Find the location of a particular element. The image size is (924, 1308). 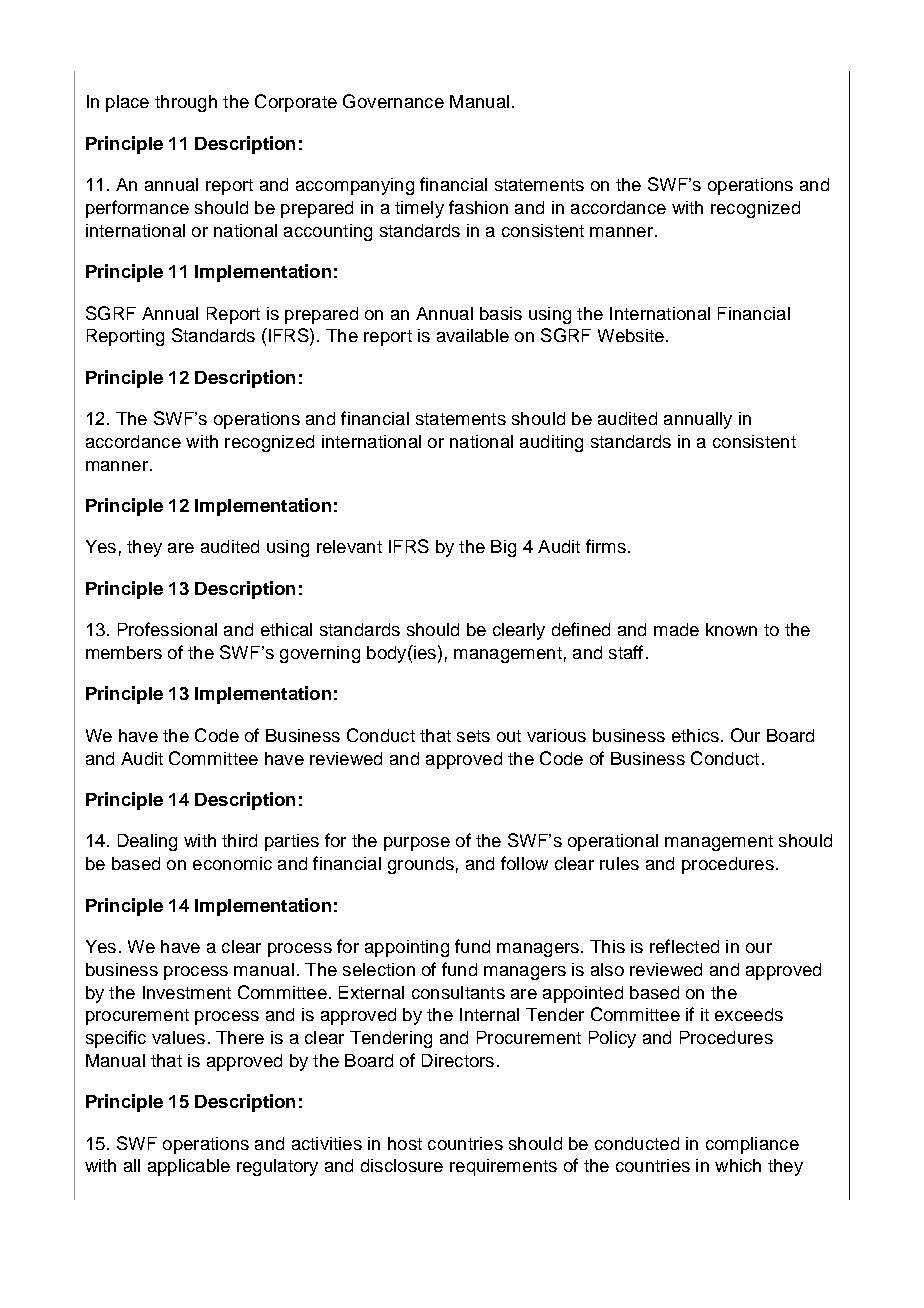

through is located at coordinates (186, 103).
